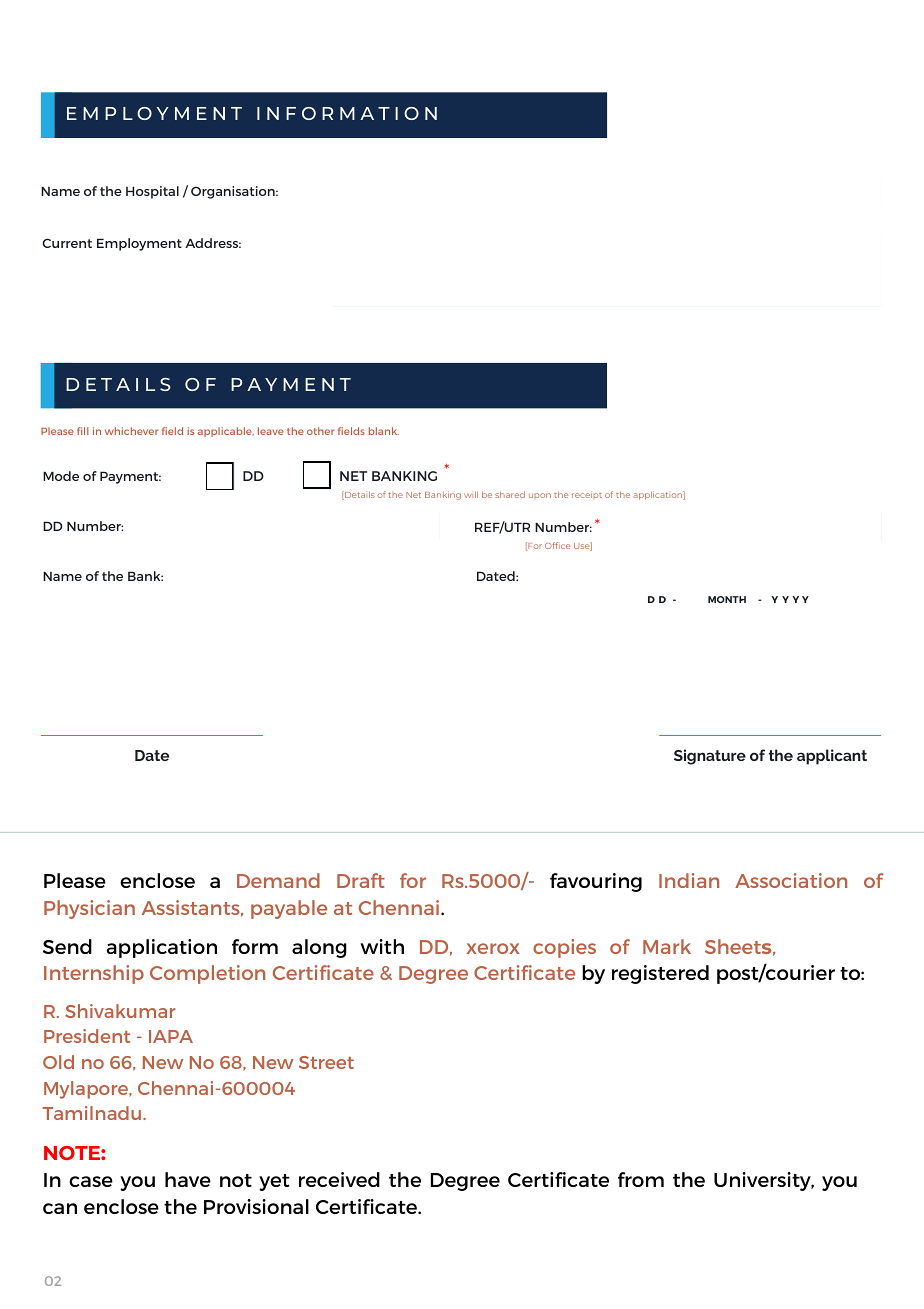  What do you see at coordinates (492, 948) in the document?
I see `xerox` at bounding box center [492, 948].
